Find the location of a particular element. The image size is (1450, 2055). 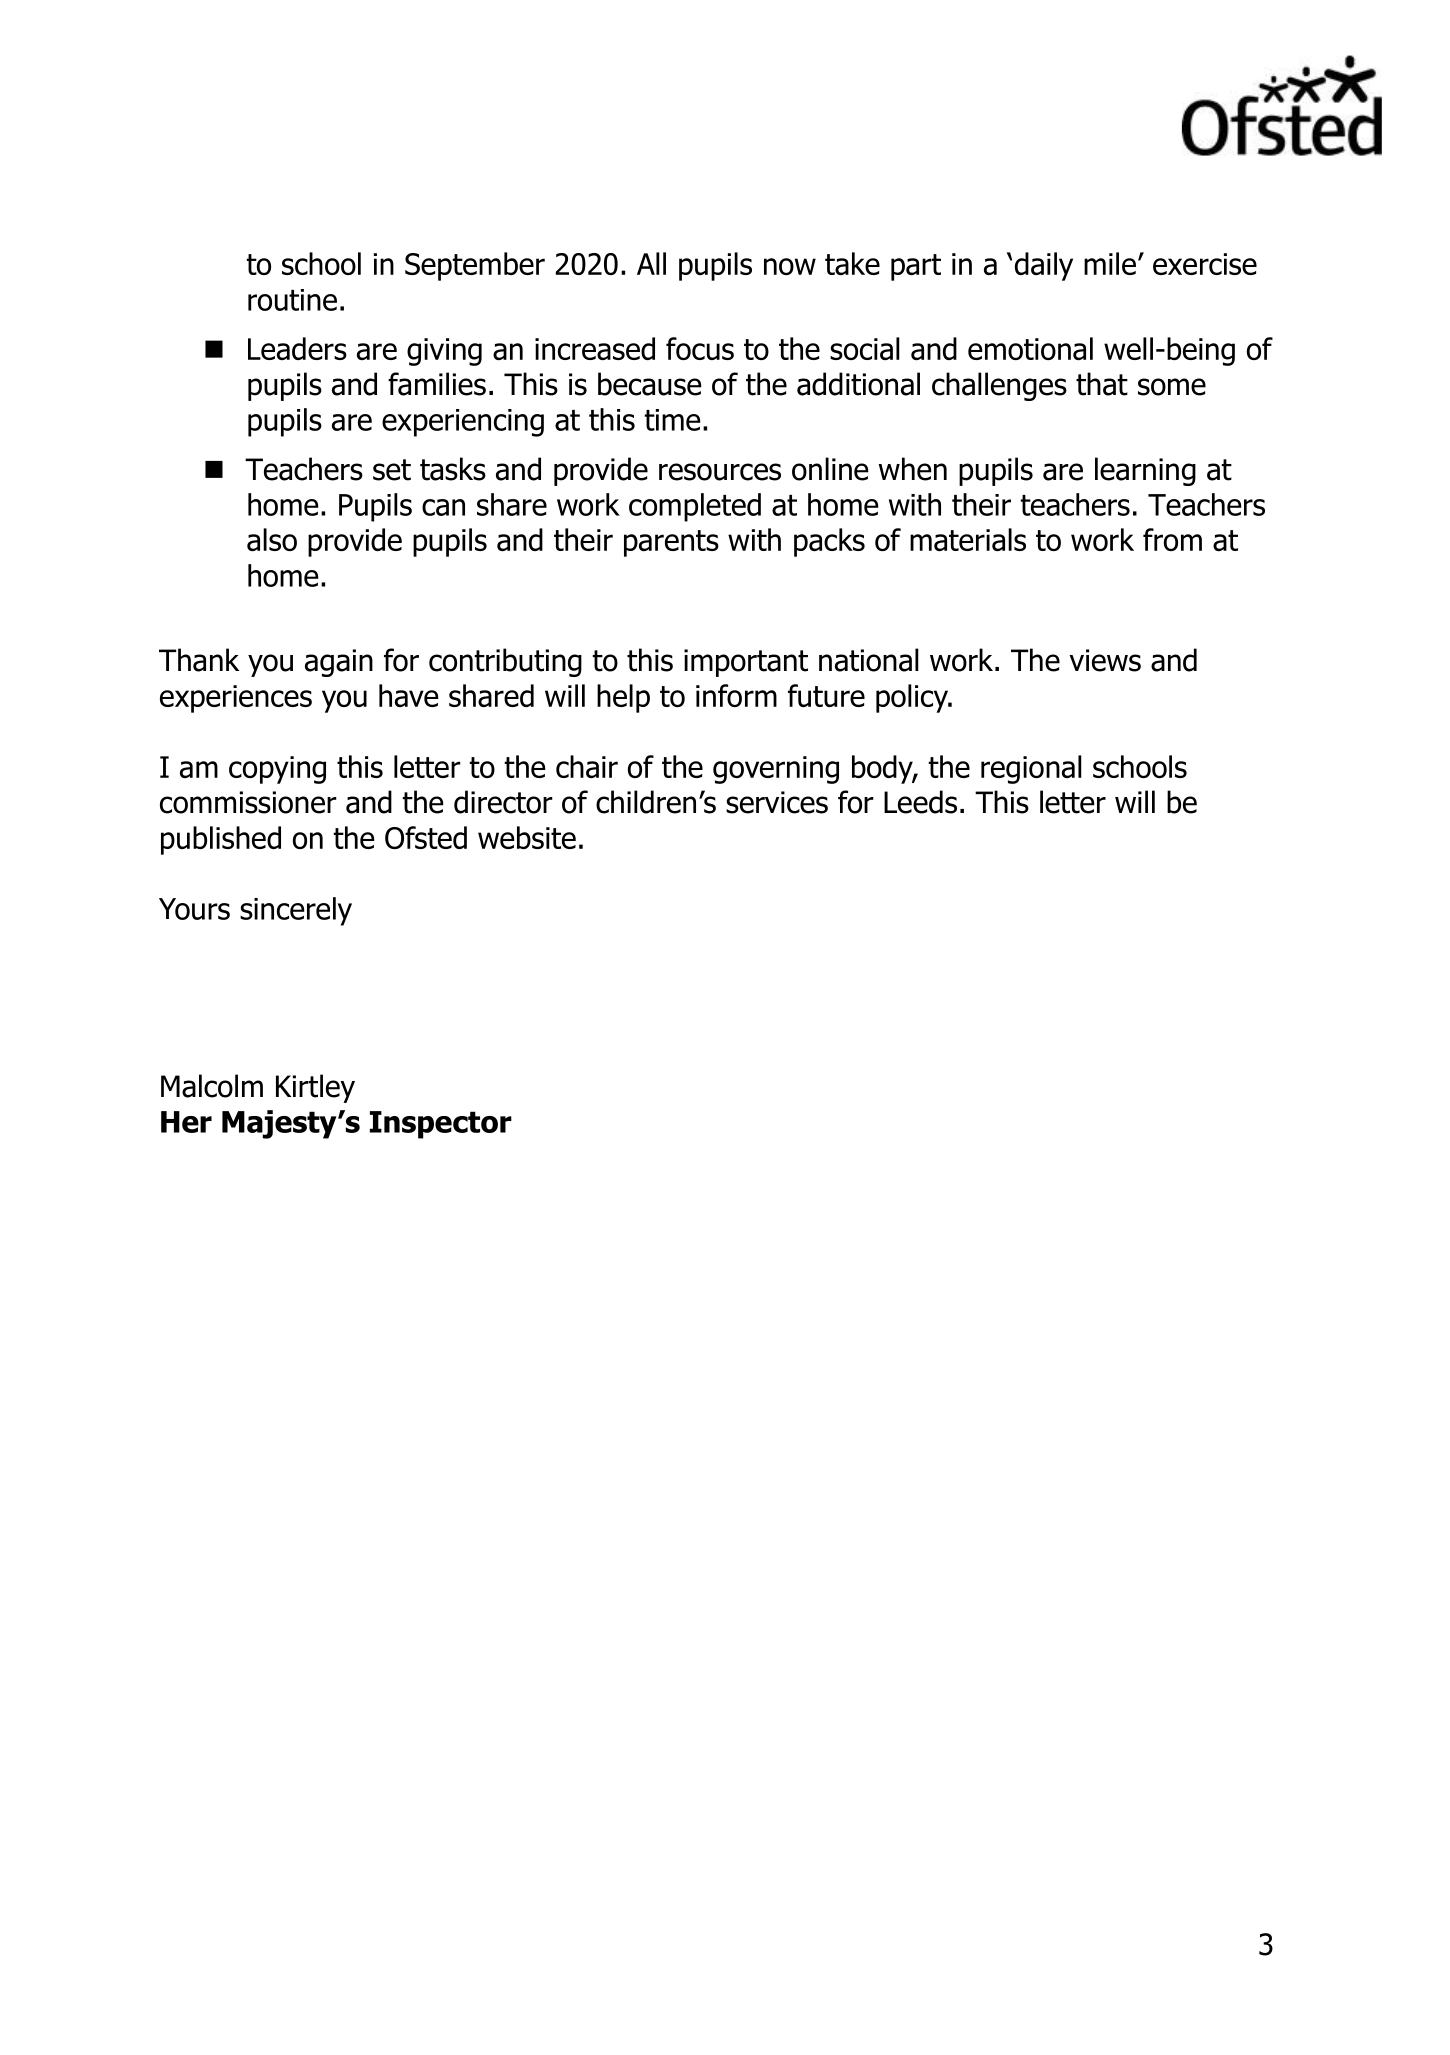

parents is located at coordinates (671, 543).
